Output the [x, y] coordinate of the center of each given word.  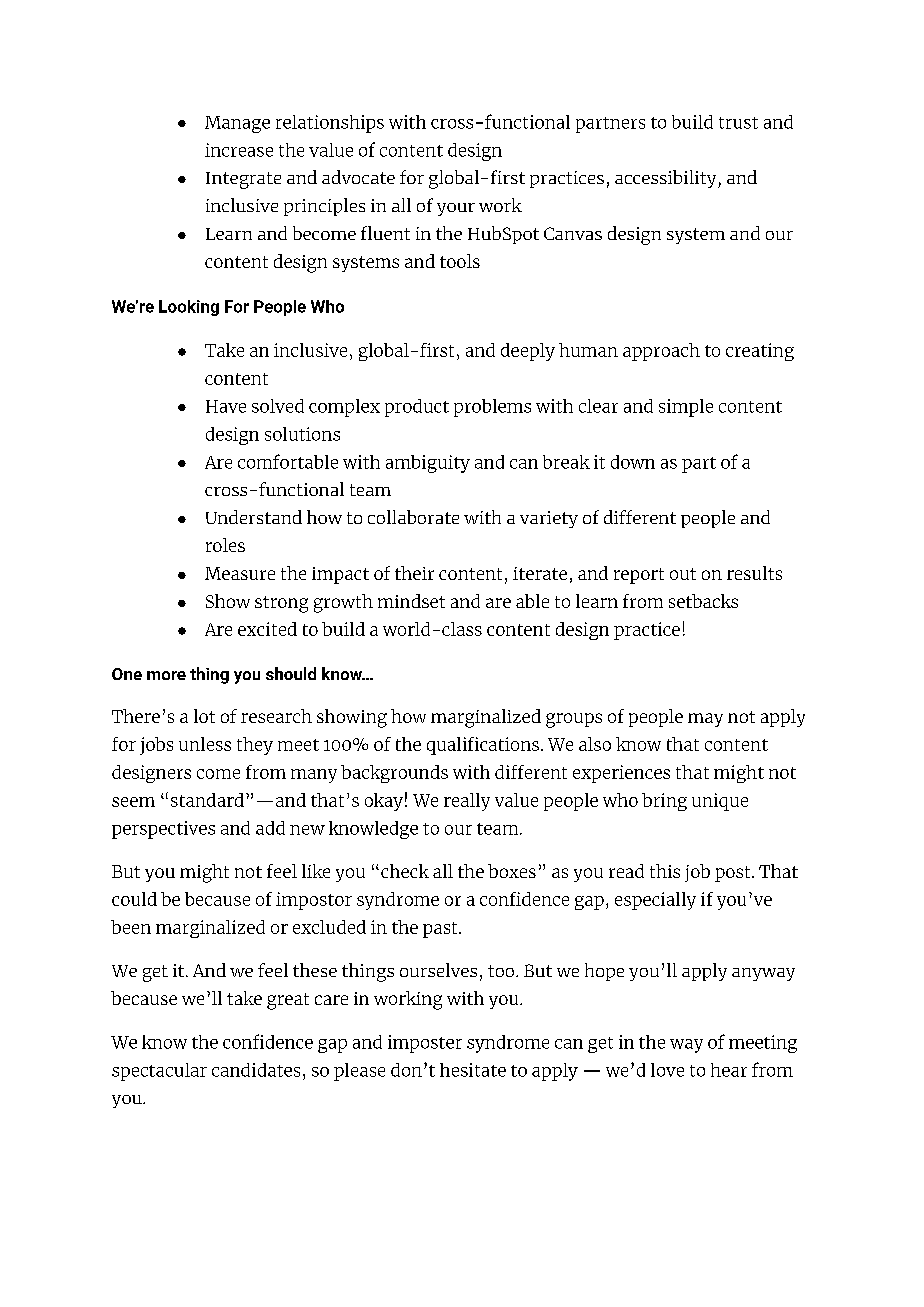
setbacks [703, 601]
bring [664, 802]
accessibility [667, 179]
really [467, 802]
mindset [411, 601]
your [456, 209]
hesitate [473, 1070]
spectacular [159, 1072]
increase [239, 150]
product [417, 408]
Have [226, 406]
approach [661, 352]
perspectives [163, 830]
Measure [240, 573]
